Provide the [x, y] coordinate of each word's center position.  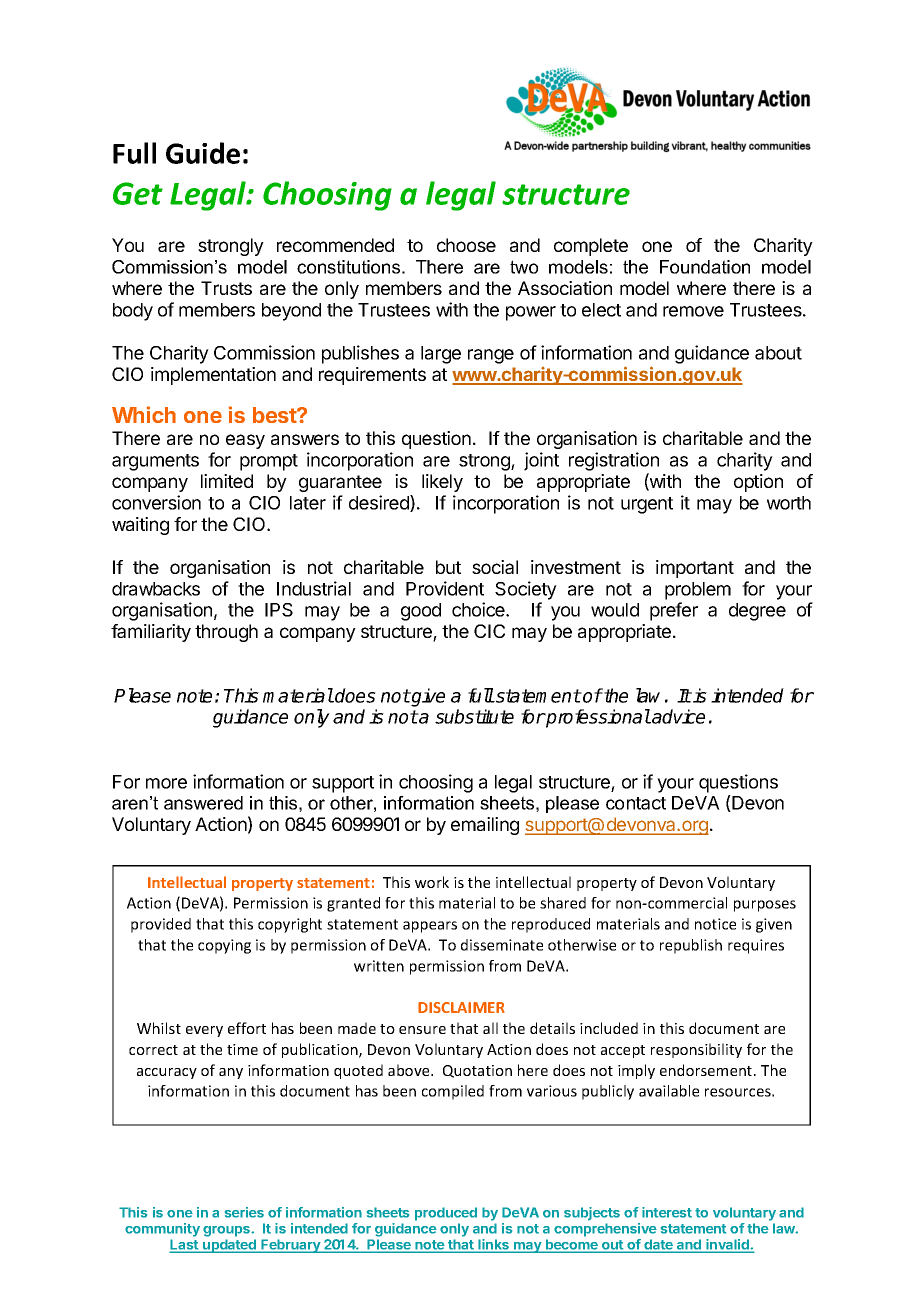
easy [245, 441]
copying [224, 946]
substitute [474, 716]
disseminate [502, 945]
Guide [203, 153]
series [244, 1212]
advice [677, 716]
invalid [727, 1245]
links [494, 1245]
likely [442, 483]
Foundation [705, 267]
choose [466, 245]
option [758, 483]
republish [691, 946]
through [226, 633]
